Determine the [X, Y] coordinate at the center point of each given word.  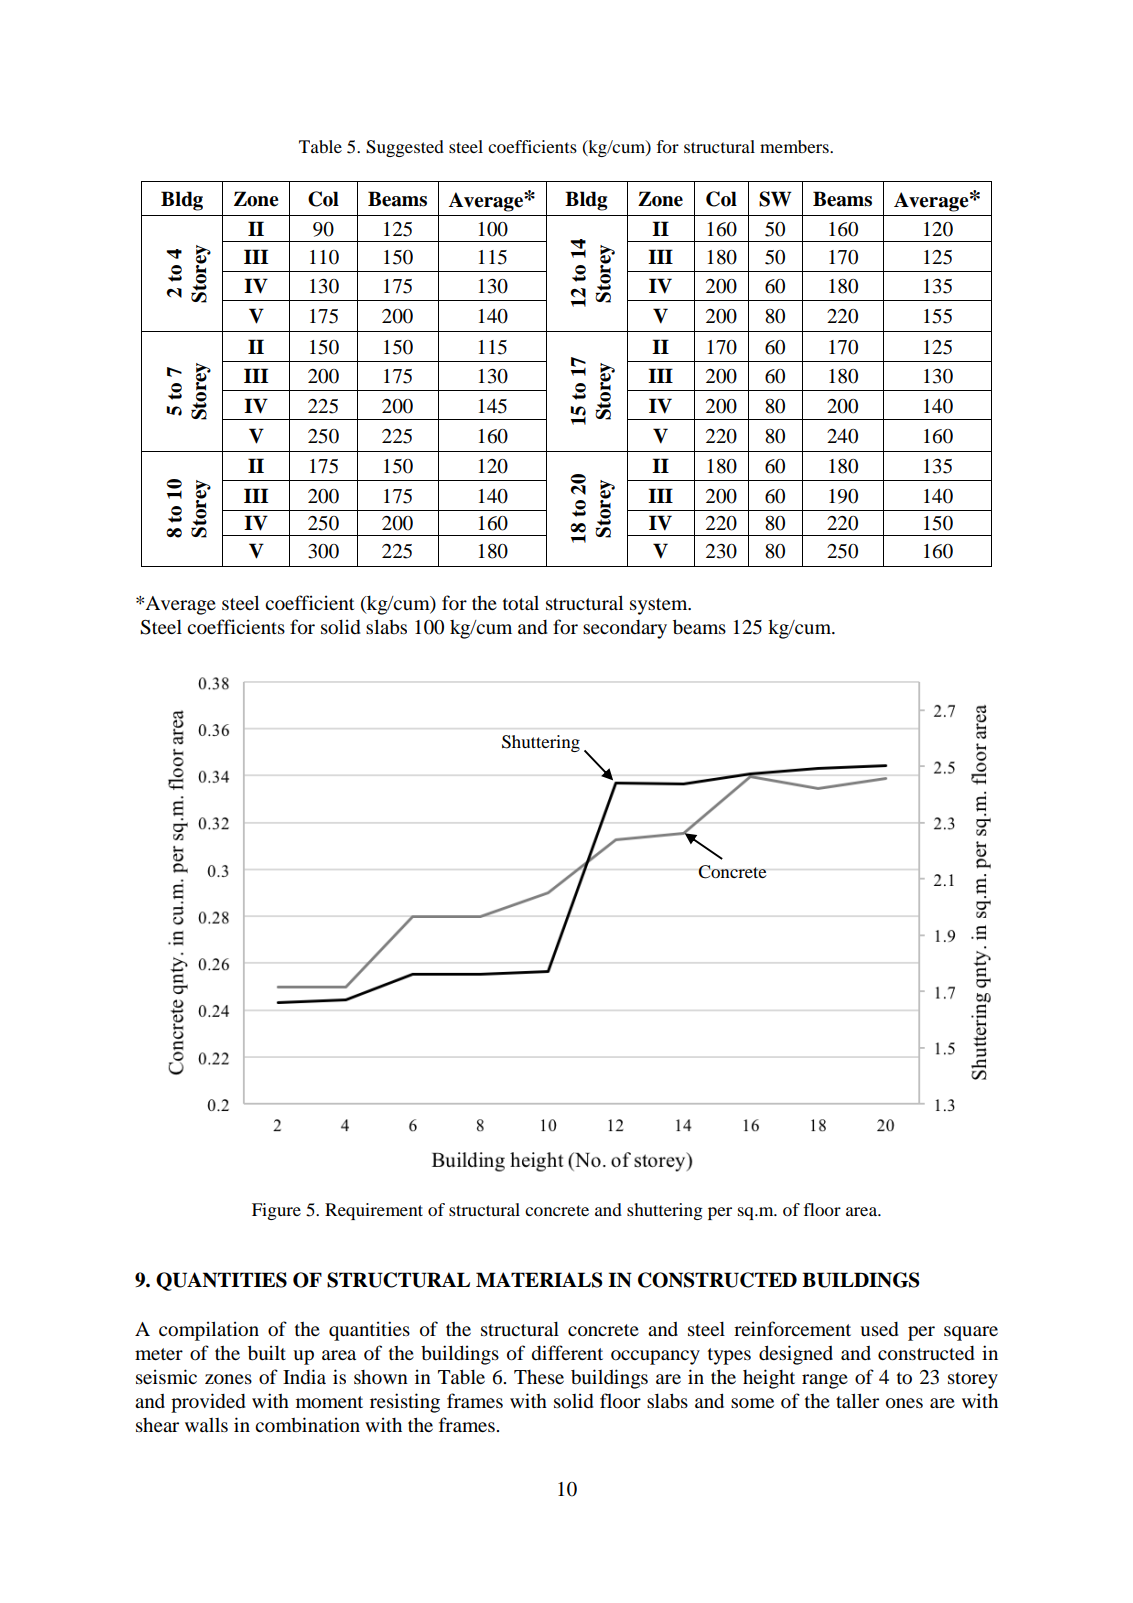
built [267, 1353]
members [795, 146]
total [521, 603]
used [879, 1329]
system [660, 606]
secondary [625, 629]
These [539, 1377]
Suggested [405, 148]
